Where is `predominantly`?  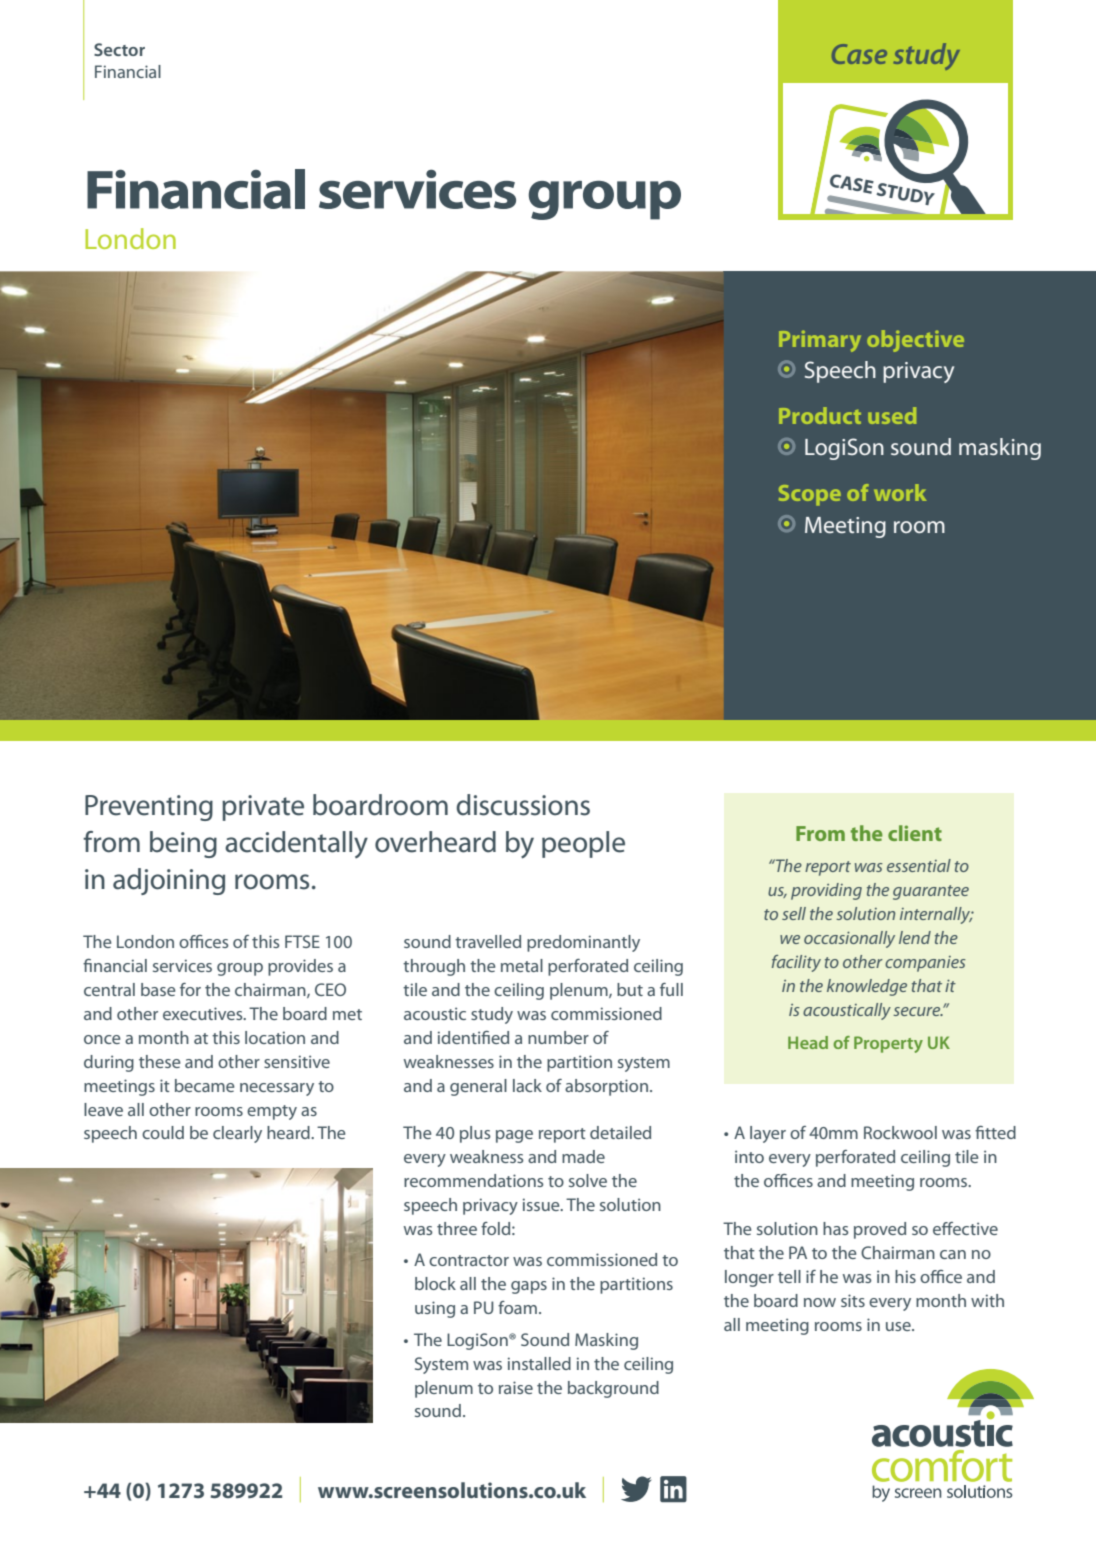
predominantly is located at coordinates (583, 943).
